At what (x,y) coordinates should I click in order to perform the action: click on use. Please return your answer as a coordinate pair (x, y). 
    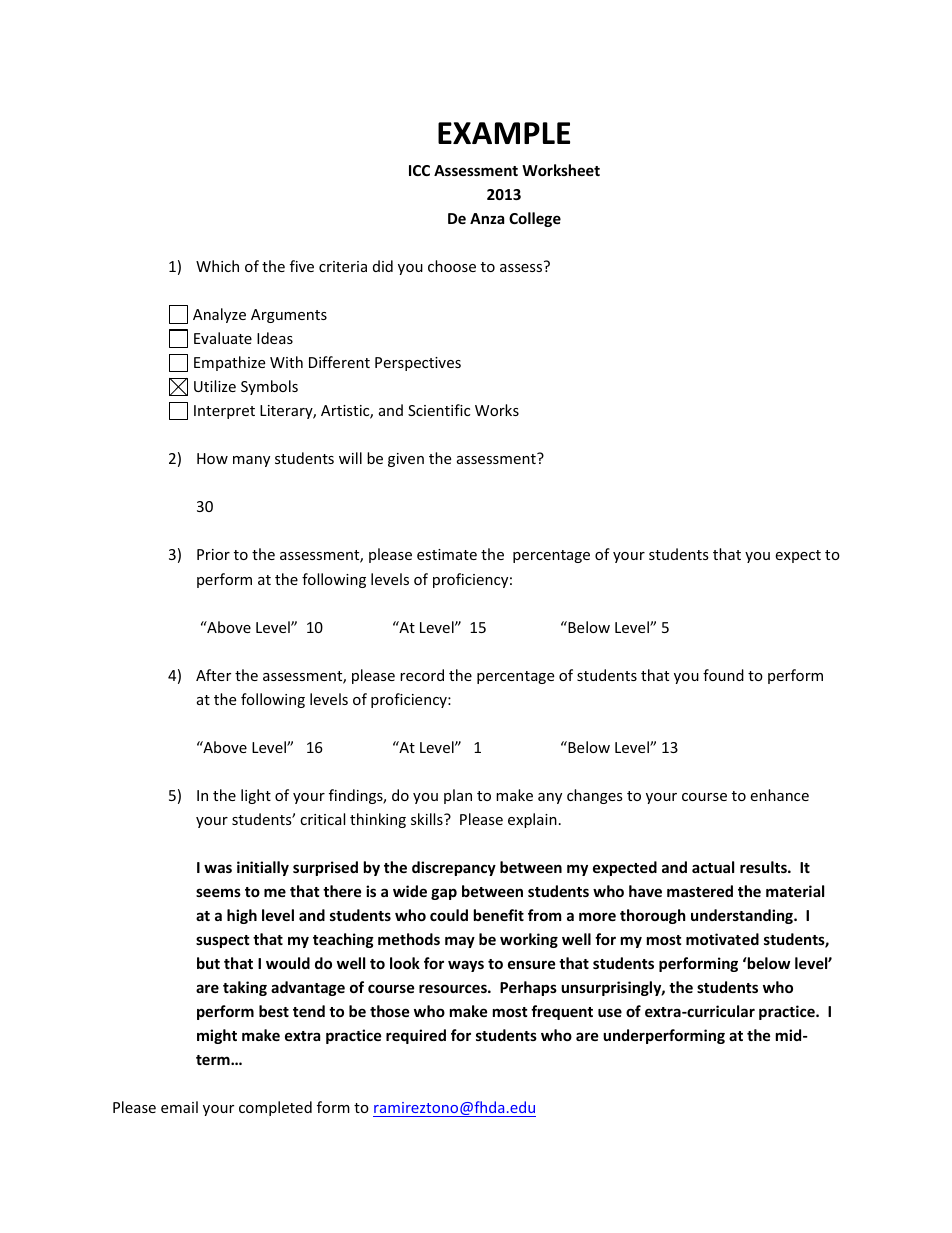
    Looking at the image, I should click on (610, 1012).
